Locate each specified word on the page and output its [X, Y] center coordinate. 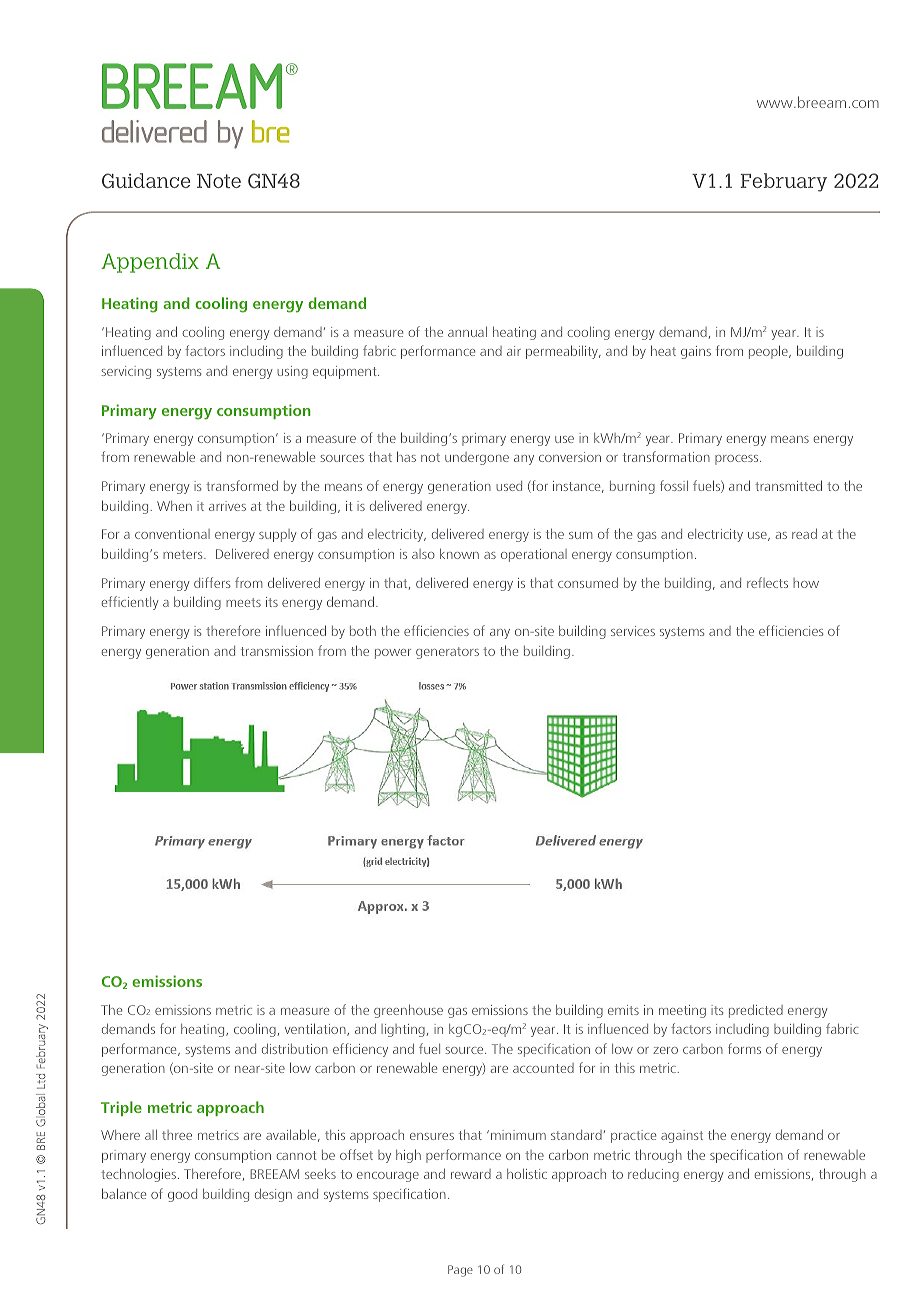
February [783, 182]
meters [184, 554]
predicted [756, 1011]
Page [460, 1271]
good [182, 1195]
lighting [403, 1030]
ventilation [316, 1029]
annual [467, 332]
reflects [767, 582]
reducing [653, 1175]
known [459, 554]
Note [219, 181]
